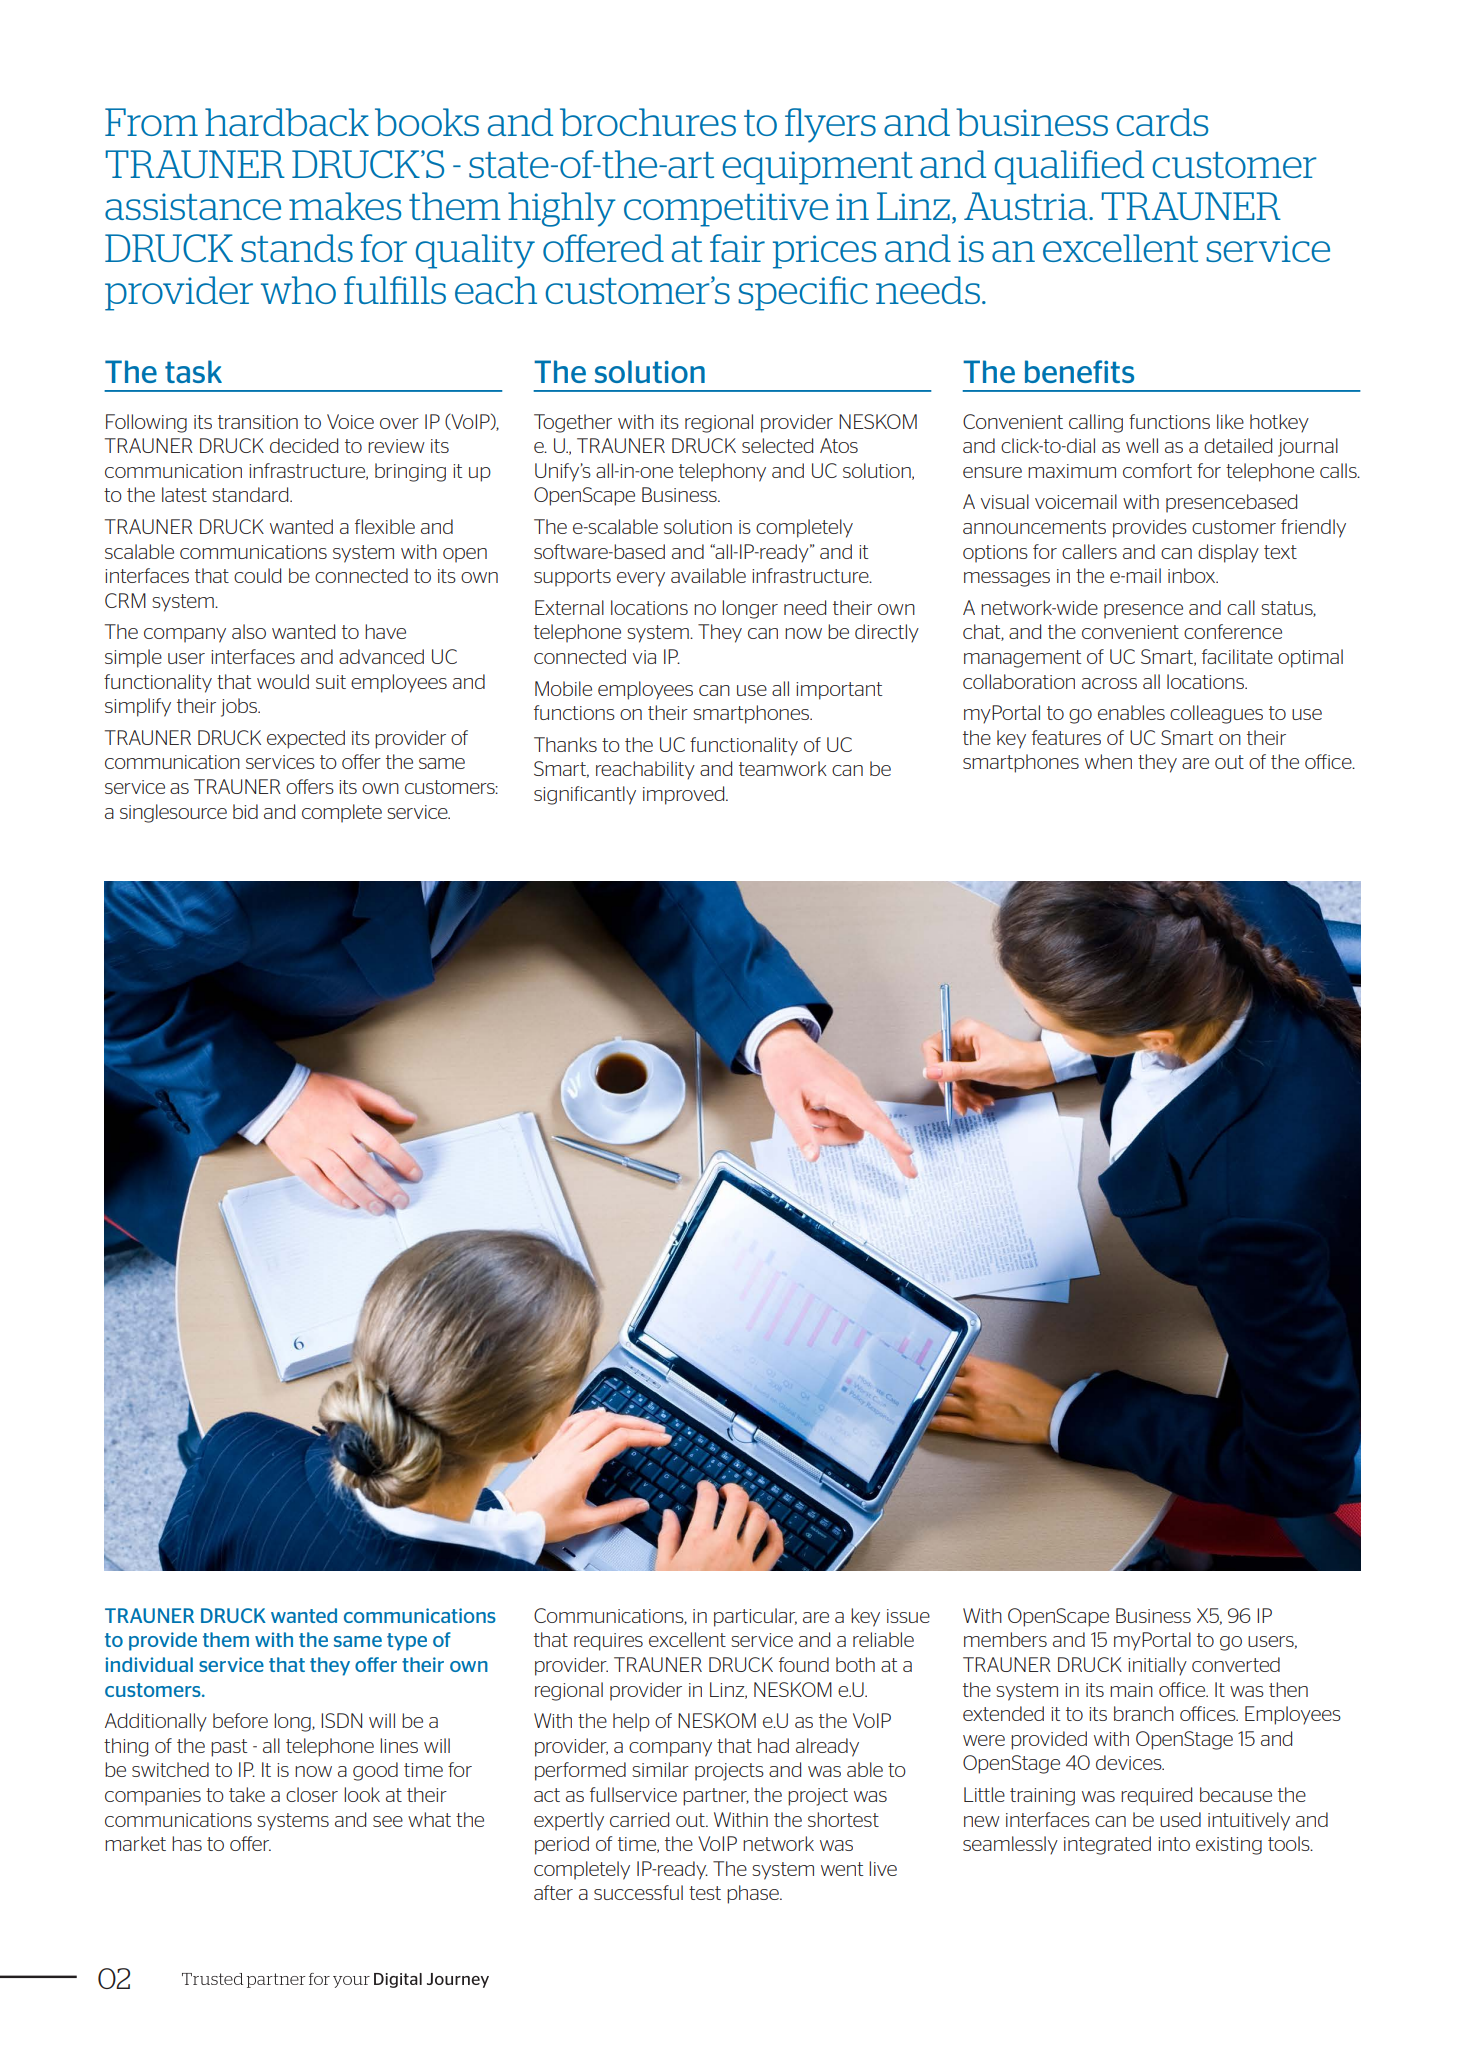 The height and width of the image is (2072, 1465). Describe the element at coordinates (287, 122) in the image. I see `hardback` at that location.
